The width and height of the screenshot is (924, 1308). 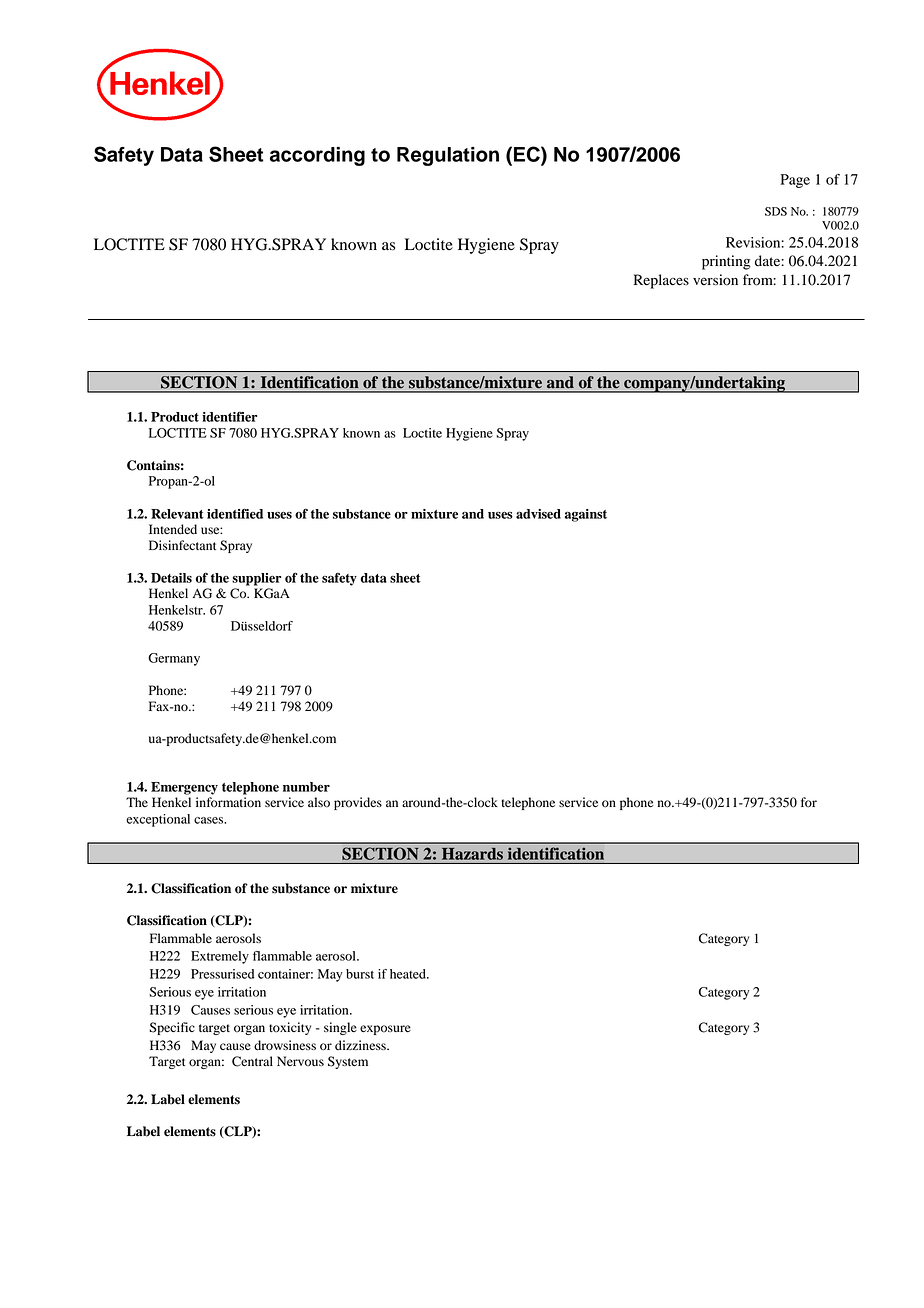 What do you see at coordinates (385, 1030) in the screenshot?
I see `exposure` at bounding box center [385, 1030].
